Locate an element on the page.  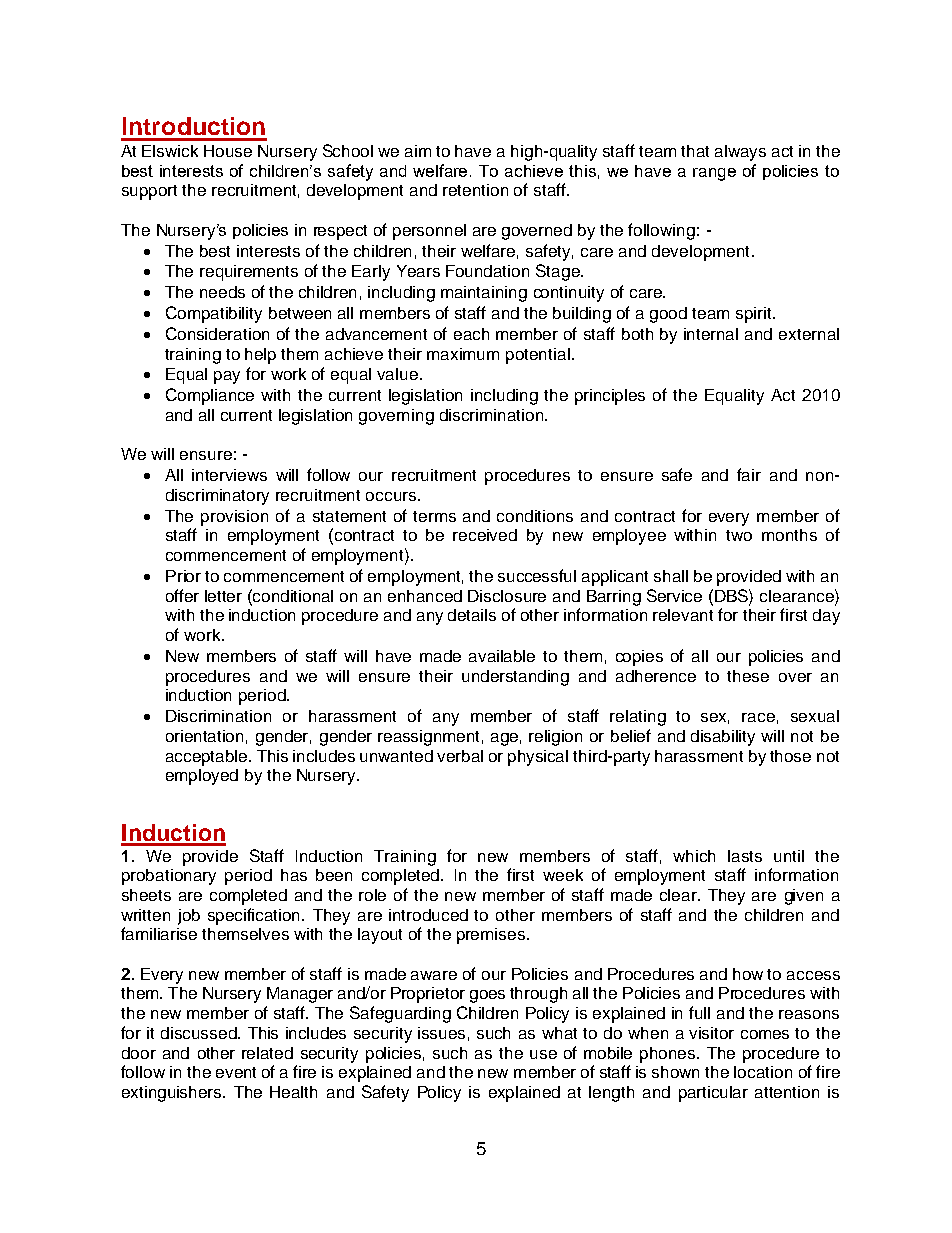
relevant is located at coordinates (683, 615).
